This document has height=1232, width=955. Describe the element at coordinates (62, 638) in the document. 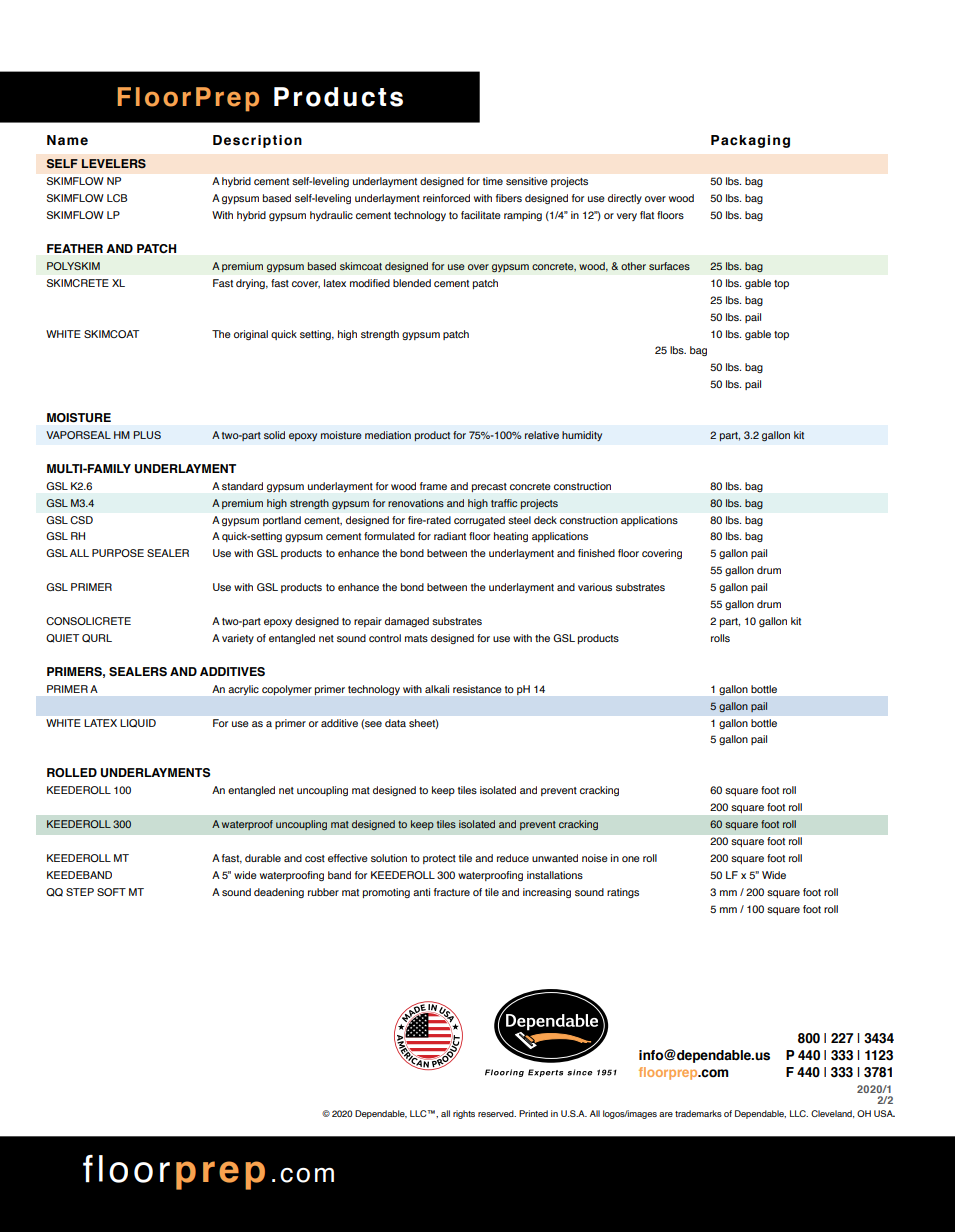

I see `QUIET` at that location.
